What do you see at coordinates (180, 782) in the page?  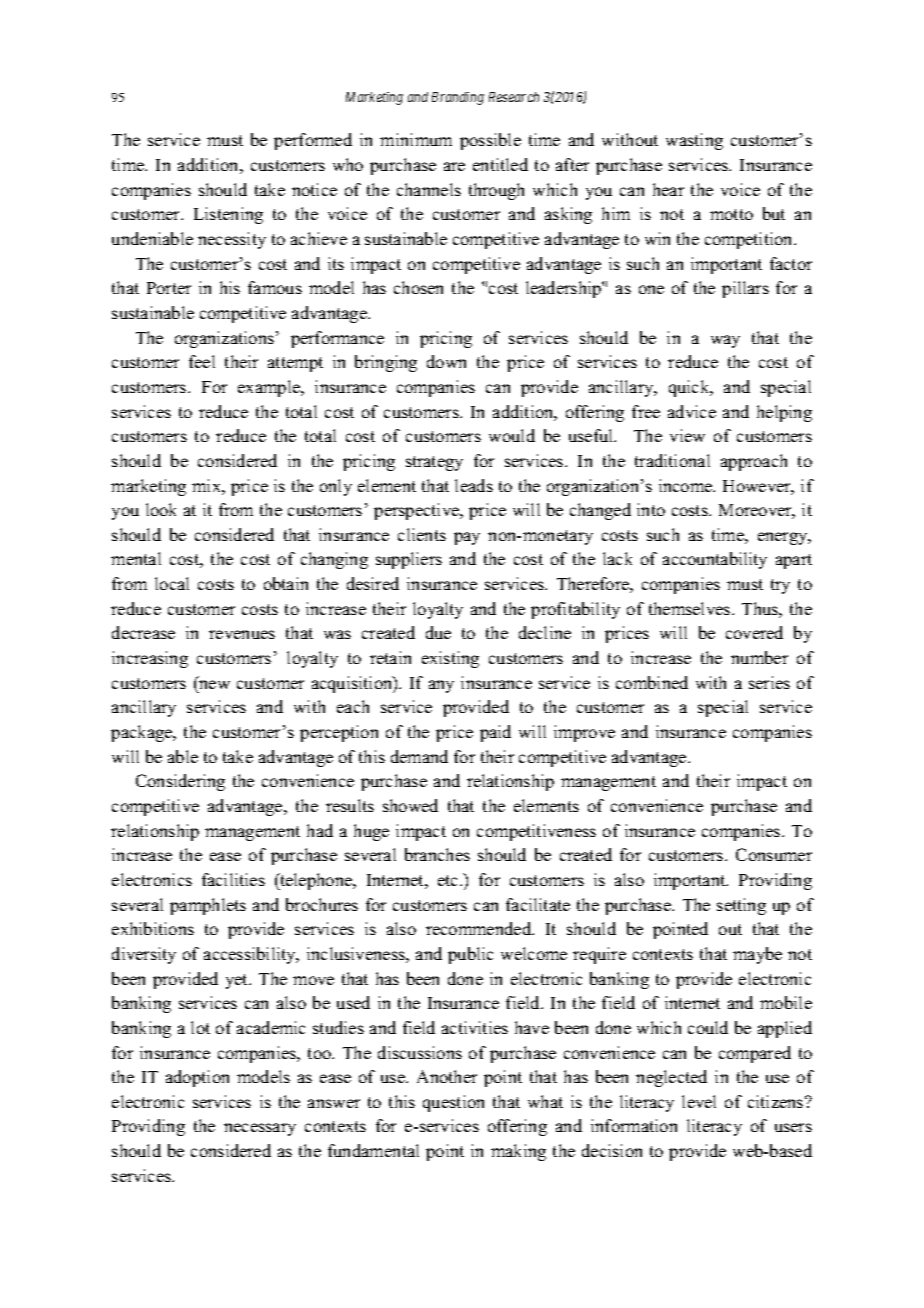 I see `Considering` at bounding box center [180, 782].
